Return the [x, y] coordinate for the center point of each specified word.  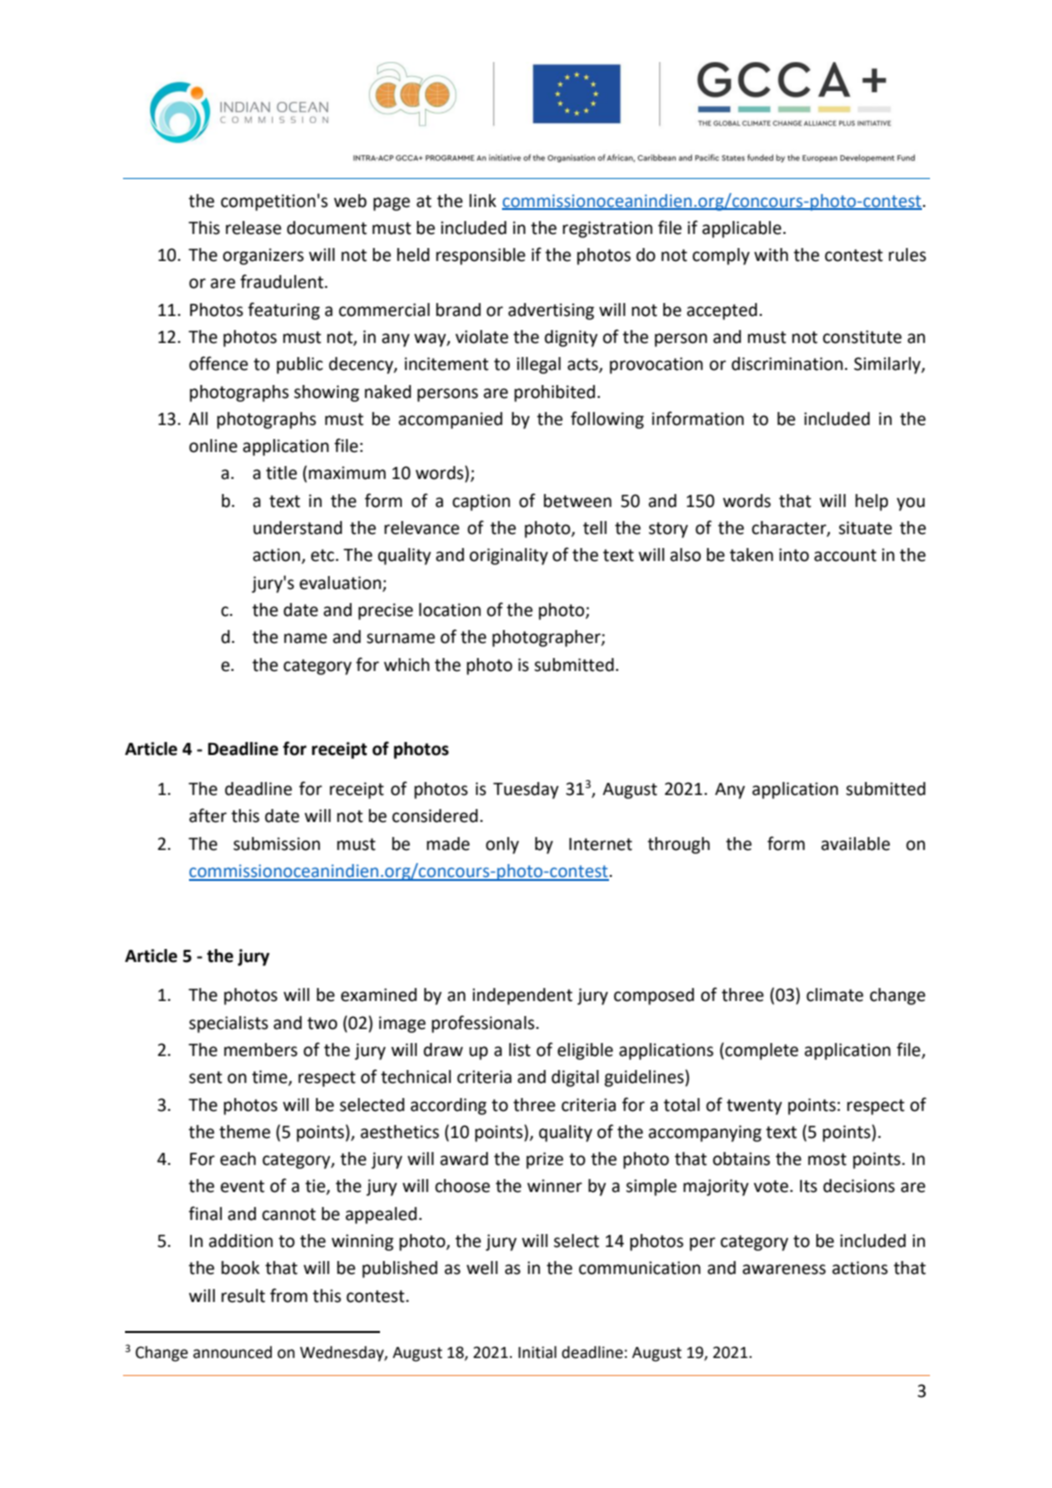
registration [608, 229]
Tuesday [526, 790]
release [253, 228]
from [289, 1295]
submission [276, 844]
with [771, 255]
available [855, 844]
